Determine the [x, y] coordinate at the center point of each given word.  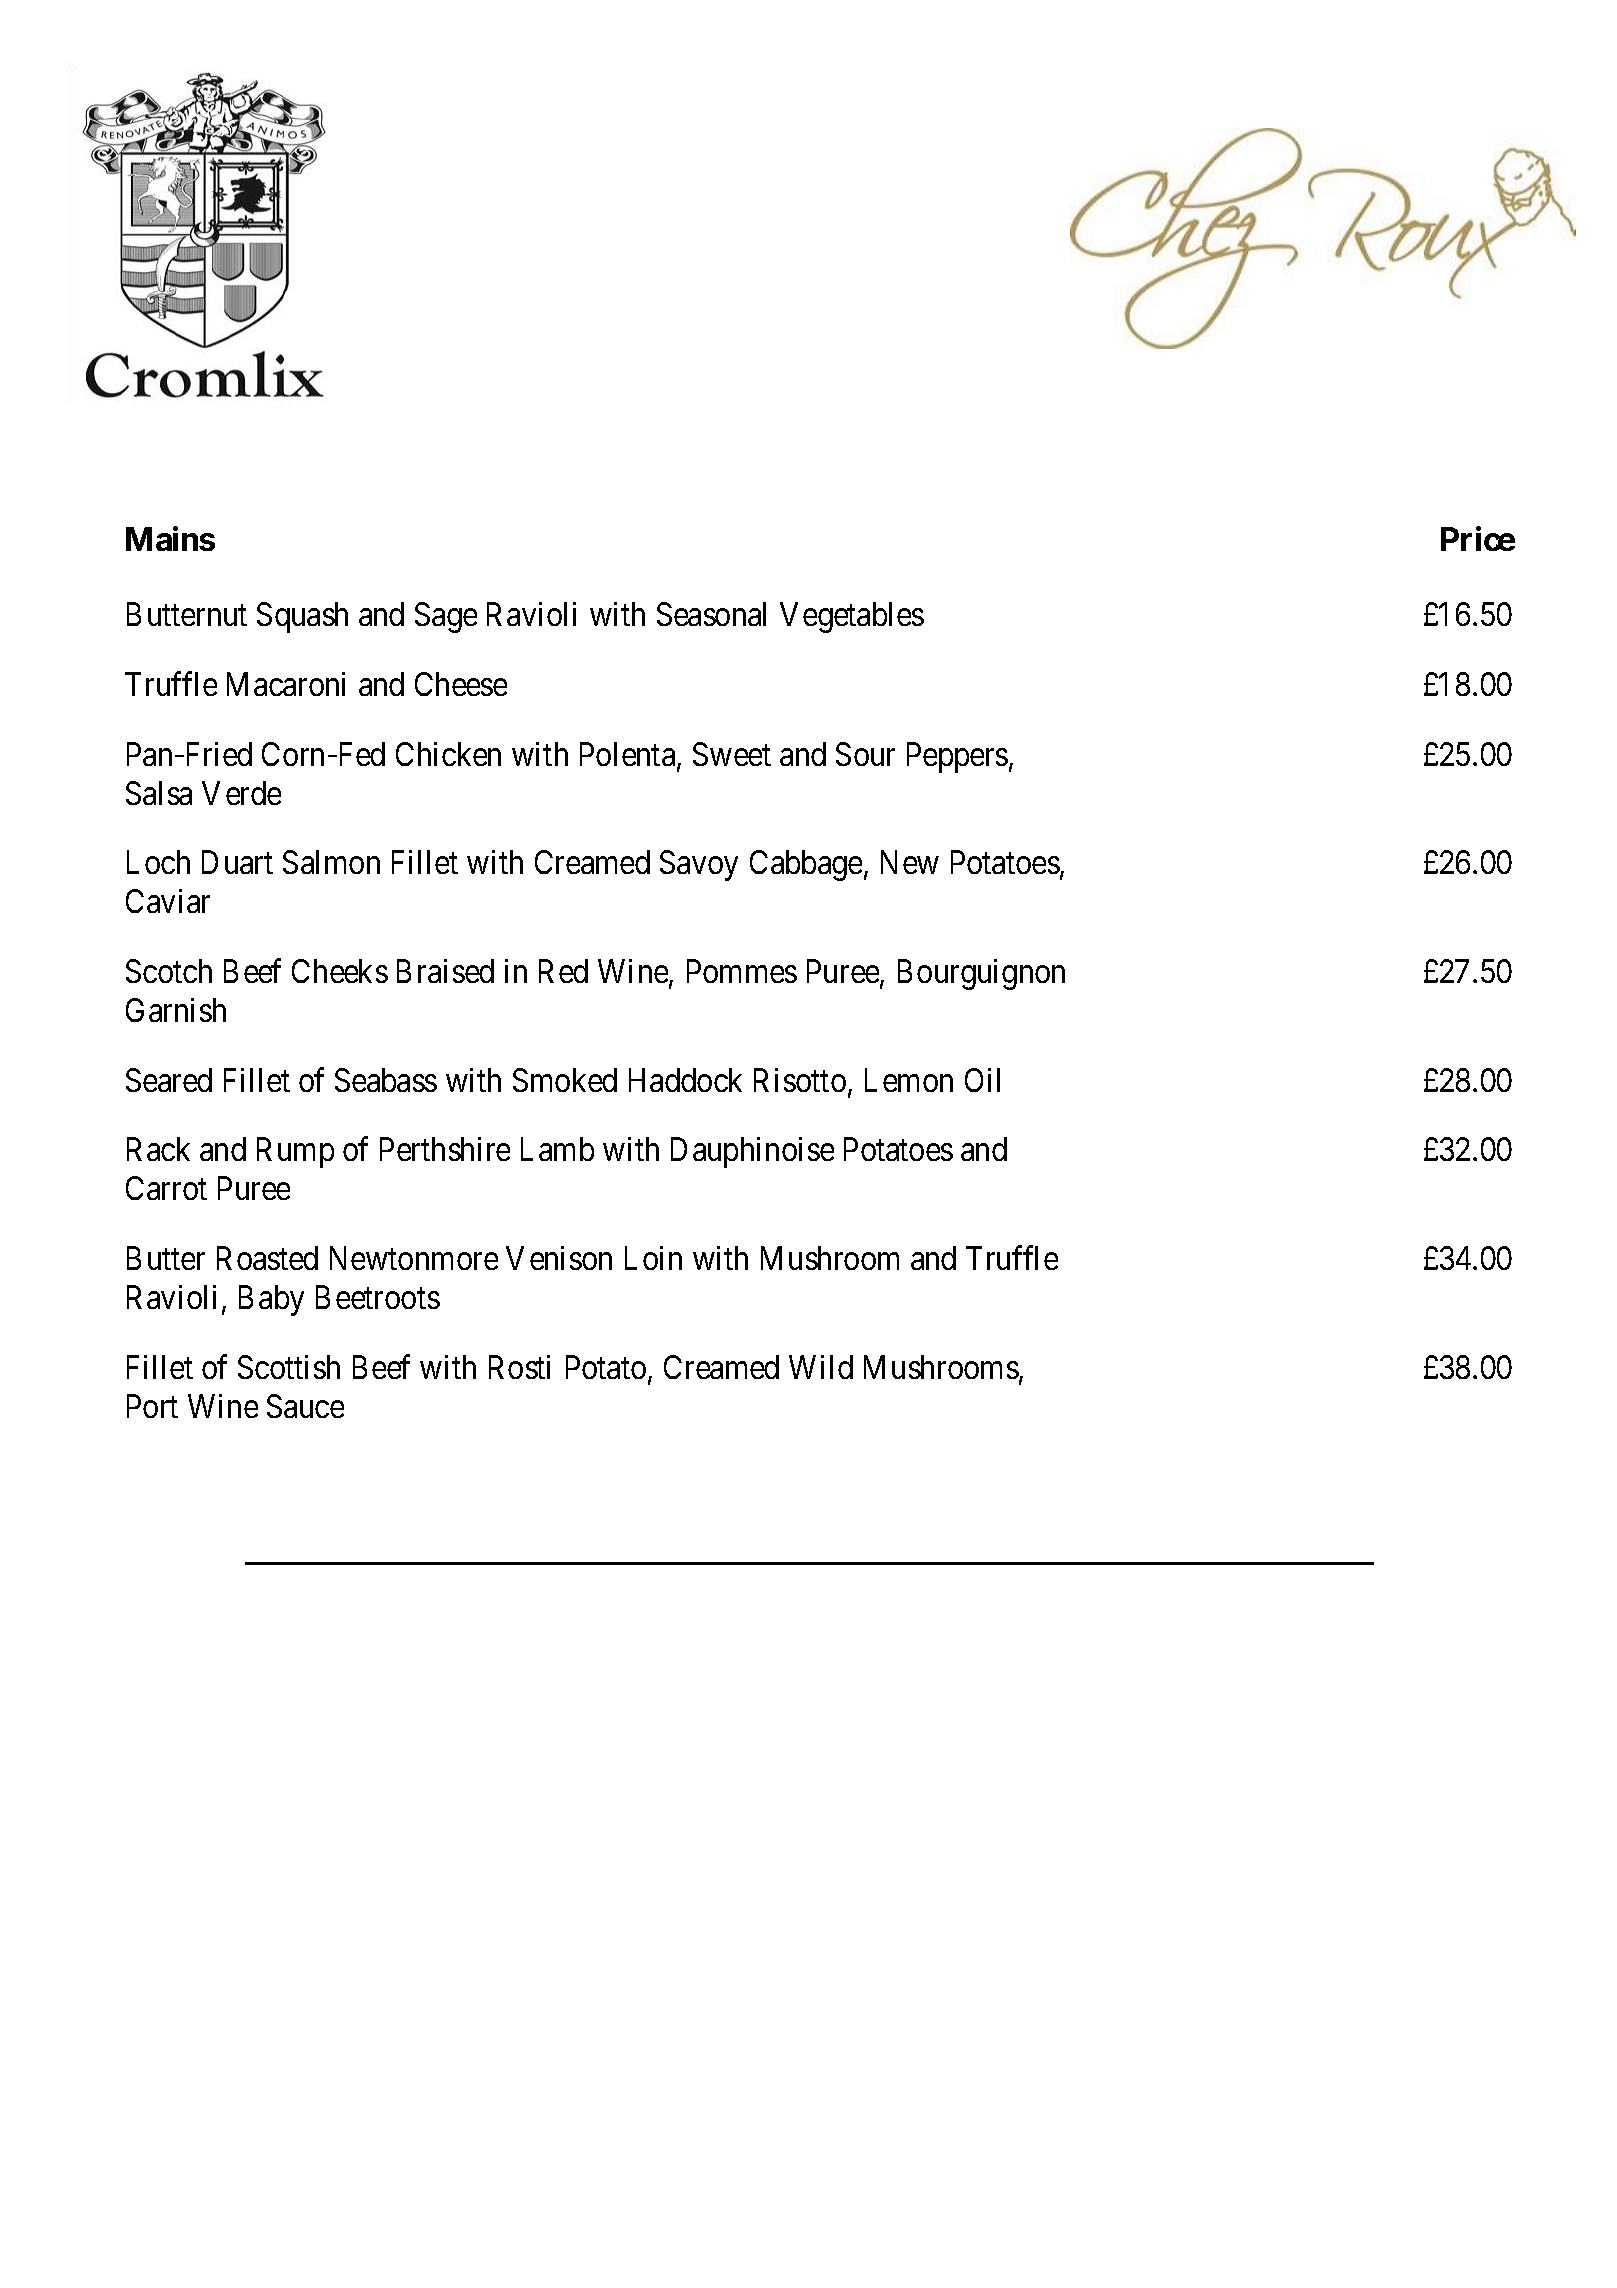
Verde [241, 793]
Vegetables [852, 617]
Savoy [699, 865]
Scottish [289, 1367]
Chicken [448, 754]
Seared [169, 1080]
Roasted [267, 1258]
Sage [446, 617]
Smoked [565, 1080]
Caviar [168, 901]
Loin [653, 1258]
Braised [445, 971]
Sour [865, 754]
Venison [559, 1258]
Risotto [800, 1080]
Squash [302, 617]
